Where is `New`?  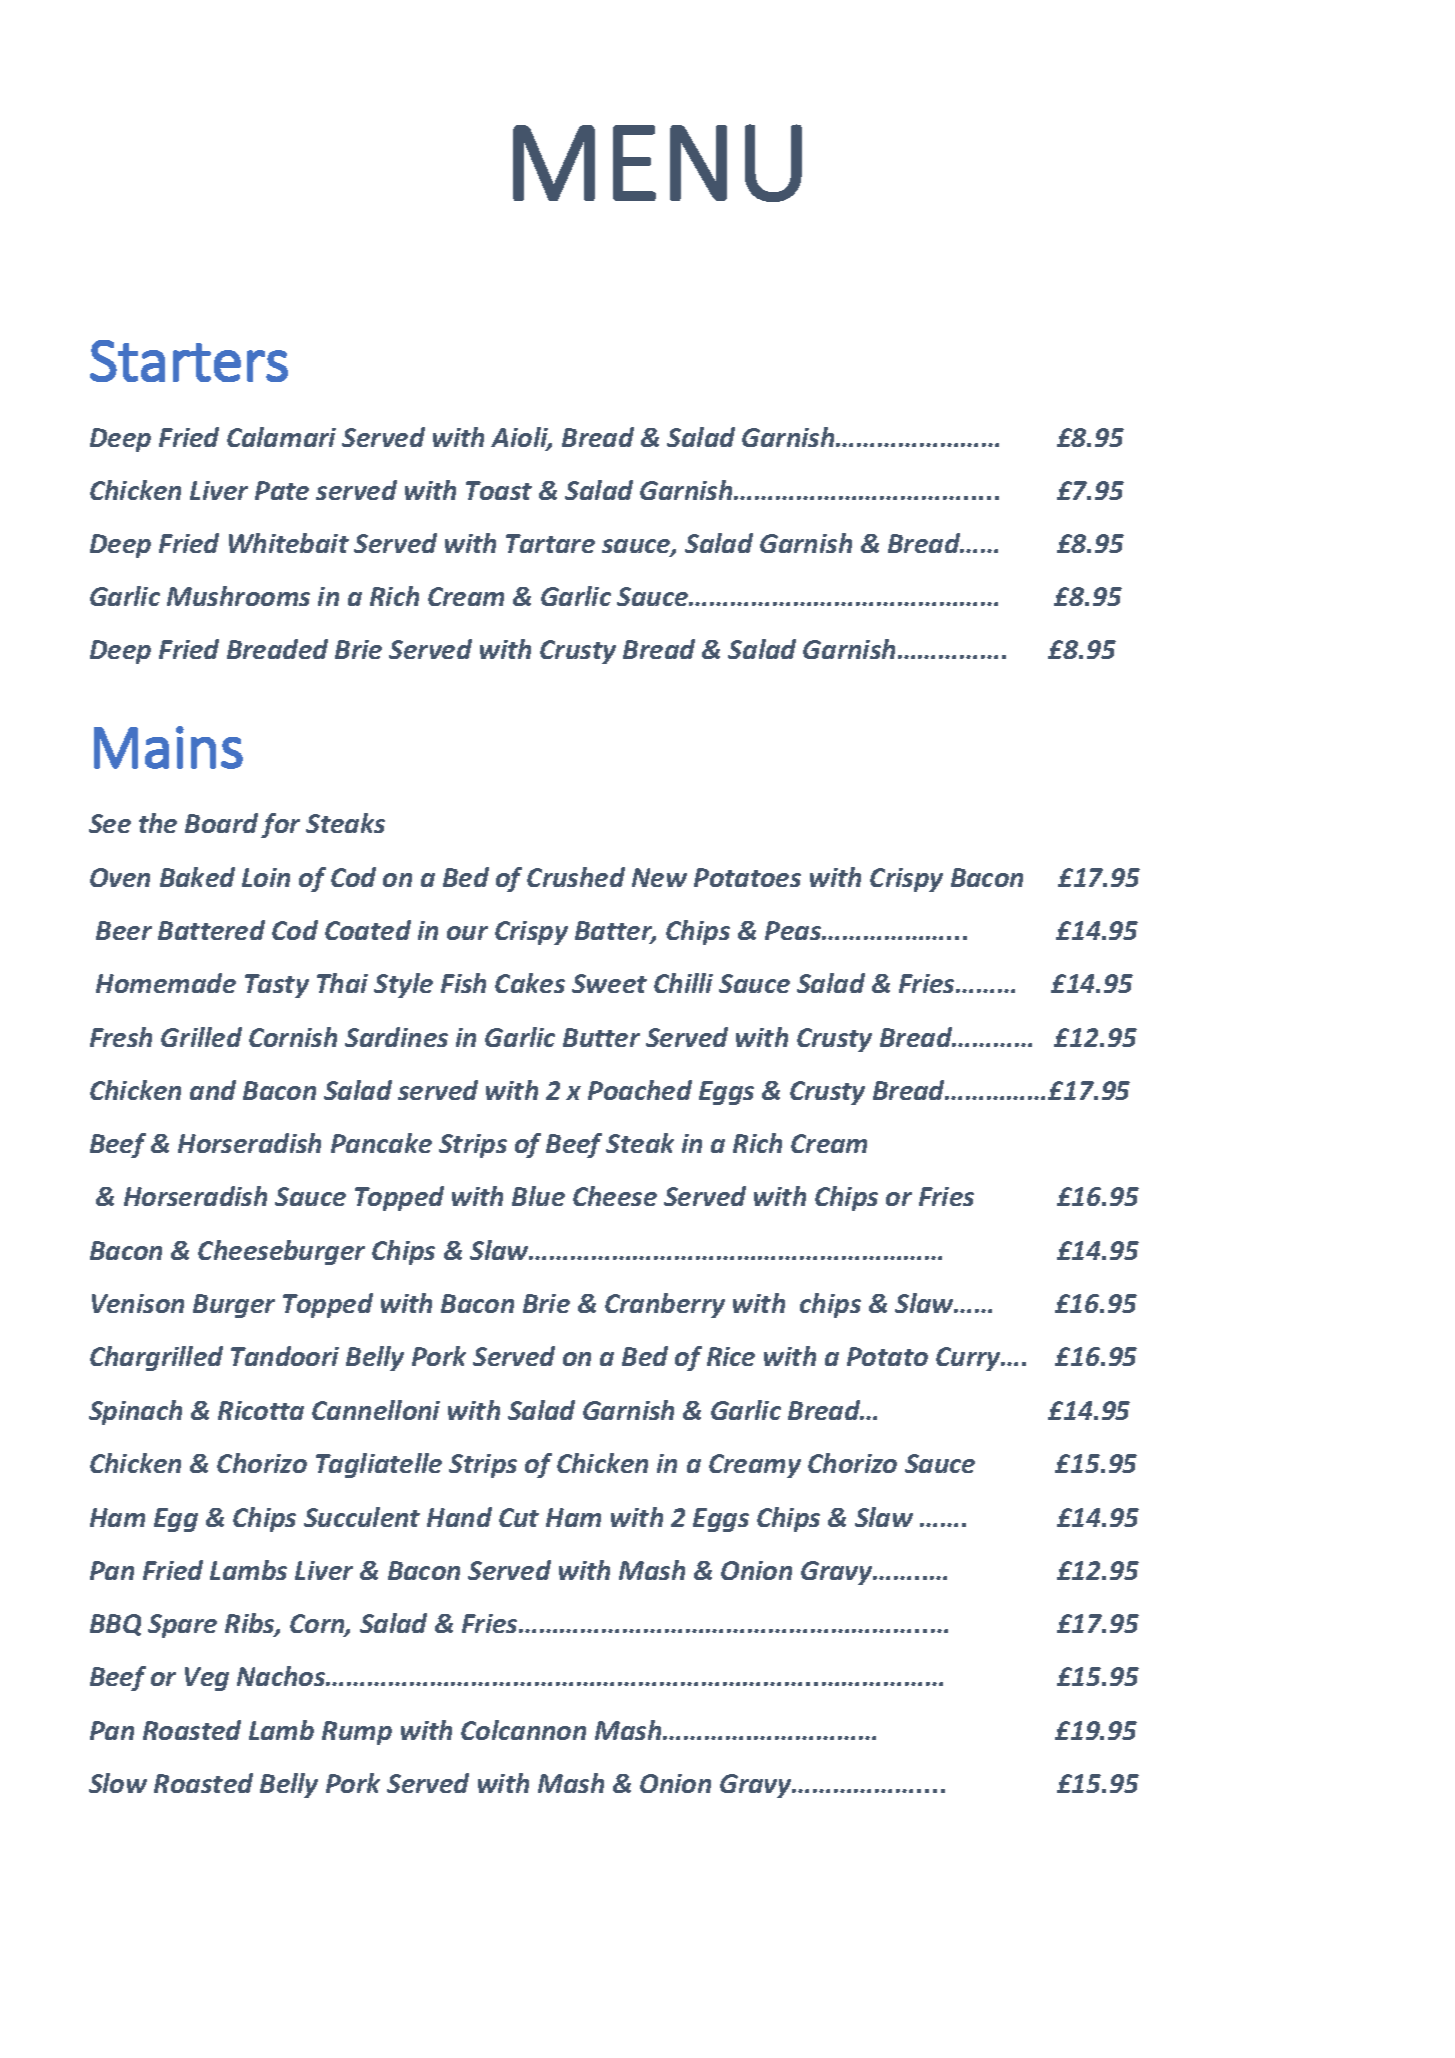 New is located at coordinates (659, 877).
